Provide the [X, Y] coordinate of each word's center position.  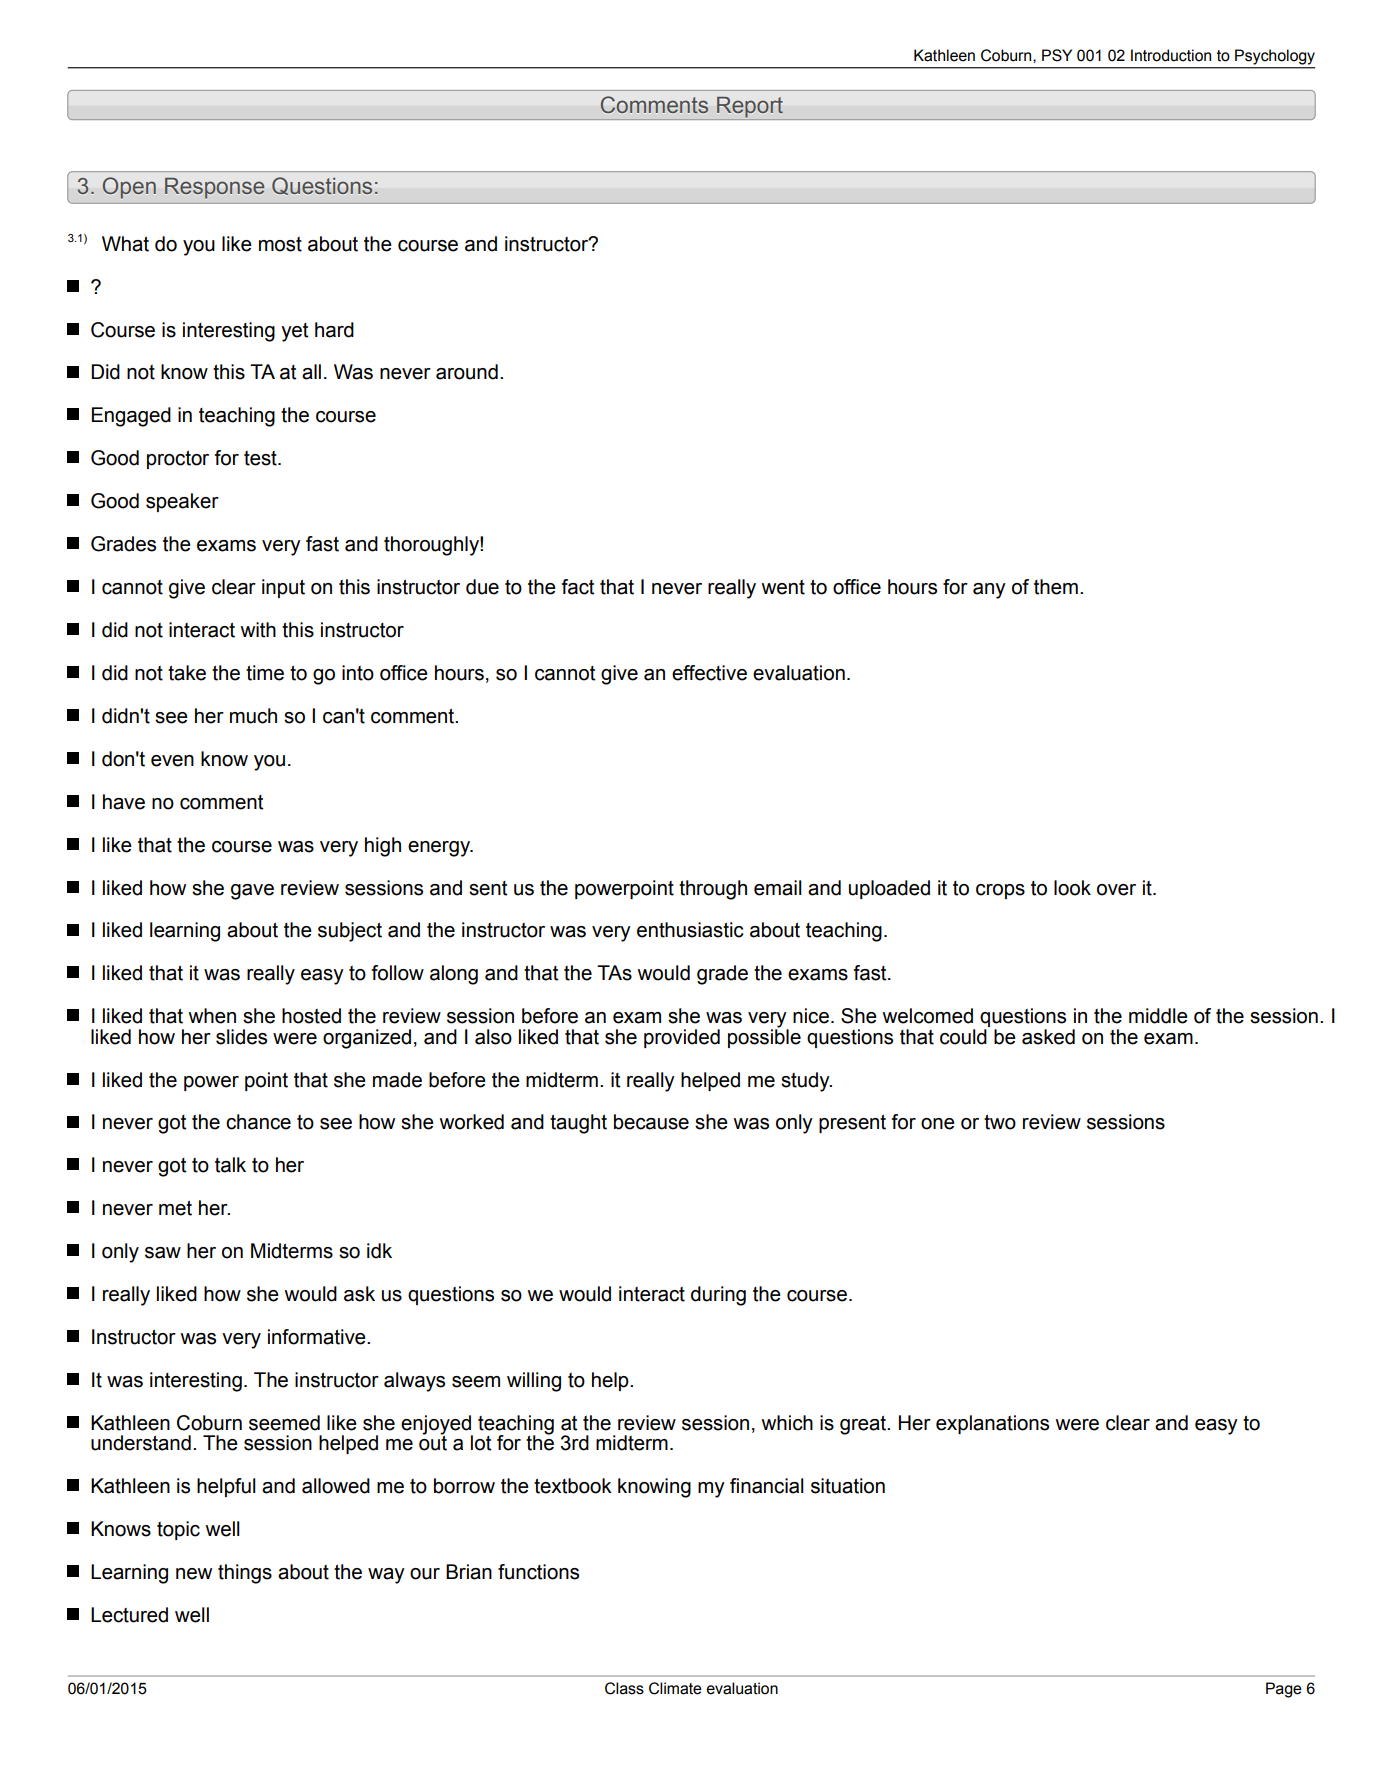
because [651, 1122]
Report [750, 108]
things [245, 1574]
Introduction [1171, 55]
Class [624, 1688]
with [258, 630]
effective [709, 673]
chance [258, 1122]
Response [214, 188]
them [1056, 587]
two [1000, 1122]
